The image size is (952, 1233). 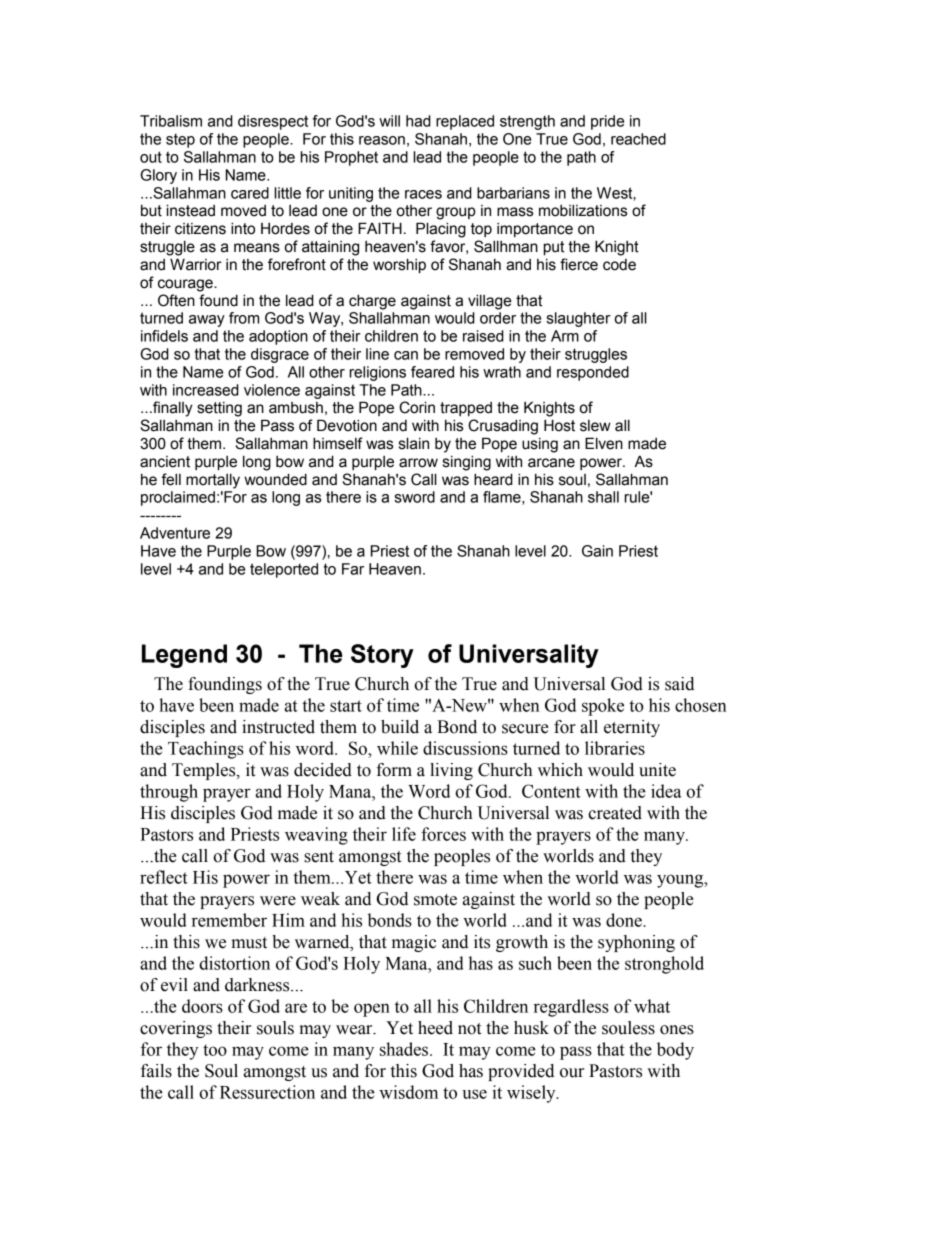 I want to click on increased, so click(x=206, y=390).
